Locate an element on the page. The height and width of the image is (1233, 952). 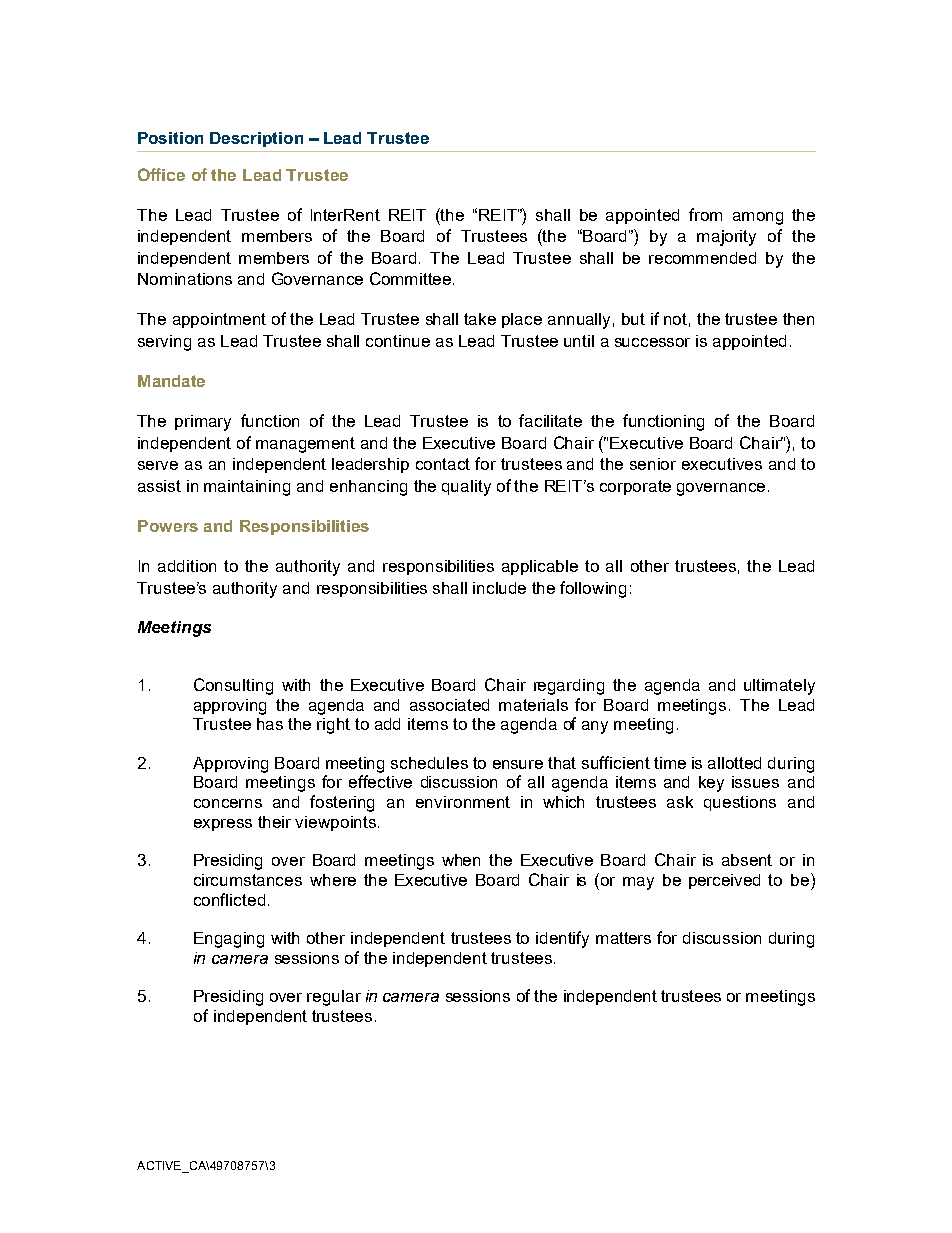
concerns is located at coordinates (228, 803).
